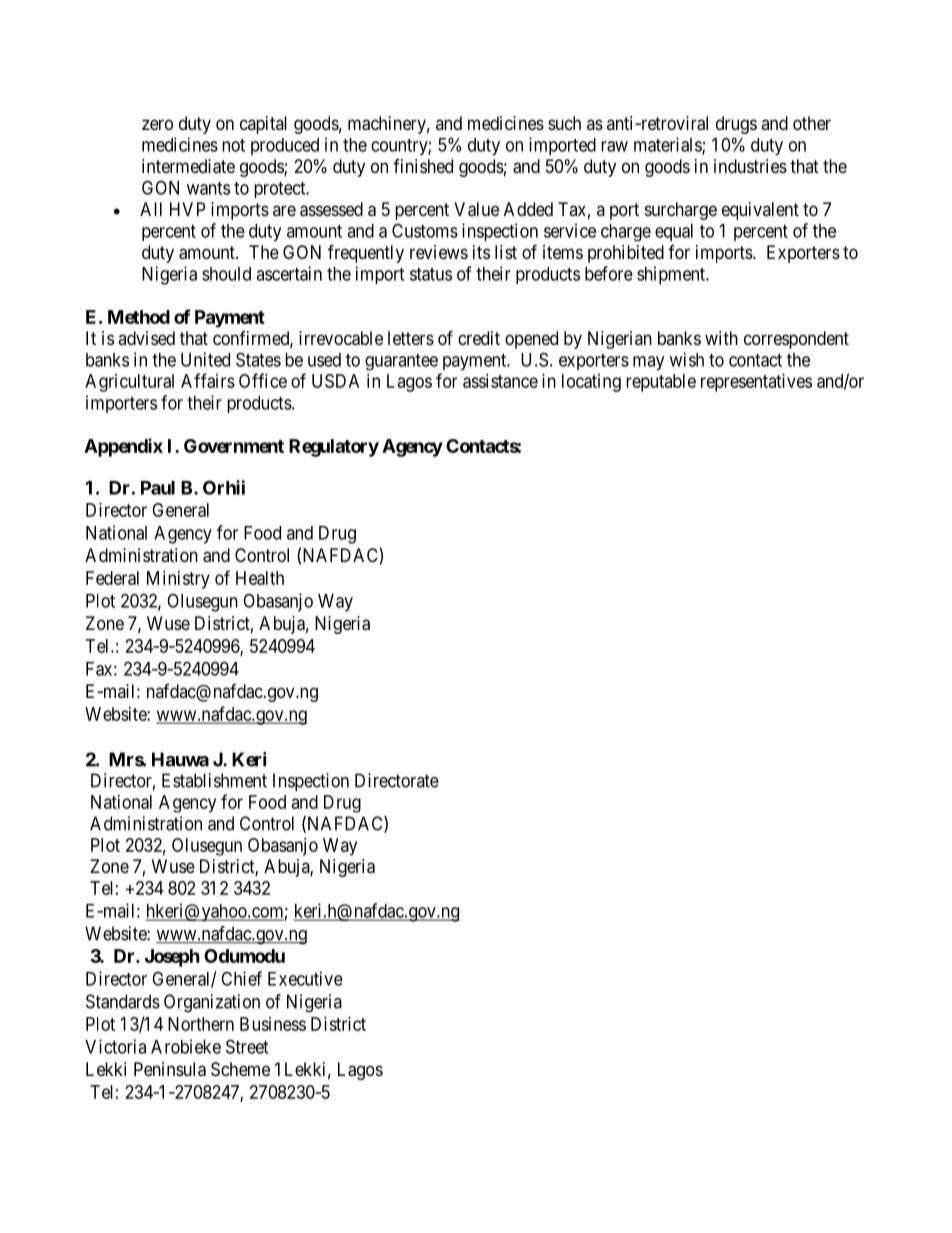  What do you see at coordinates (201, 1024) in the screenshot?
I see `Northern` at bounding box center [201, 1024].
